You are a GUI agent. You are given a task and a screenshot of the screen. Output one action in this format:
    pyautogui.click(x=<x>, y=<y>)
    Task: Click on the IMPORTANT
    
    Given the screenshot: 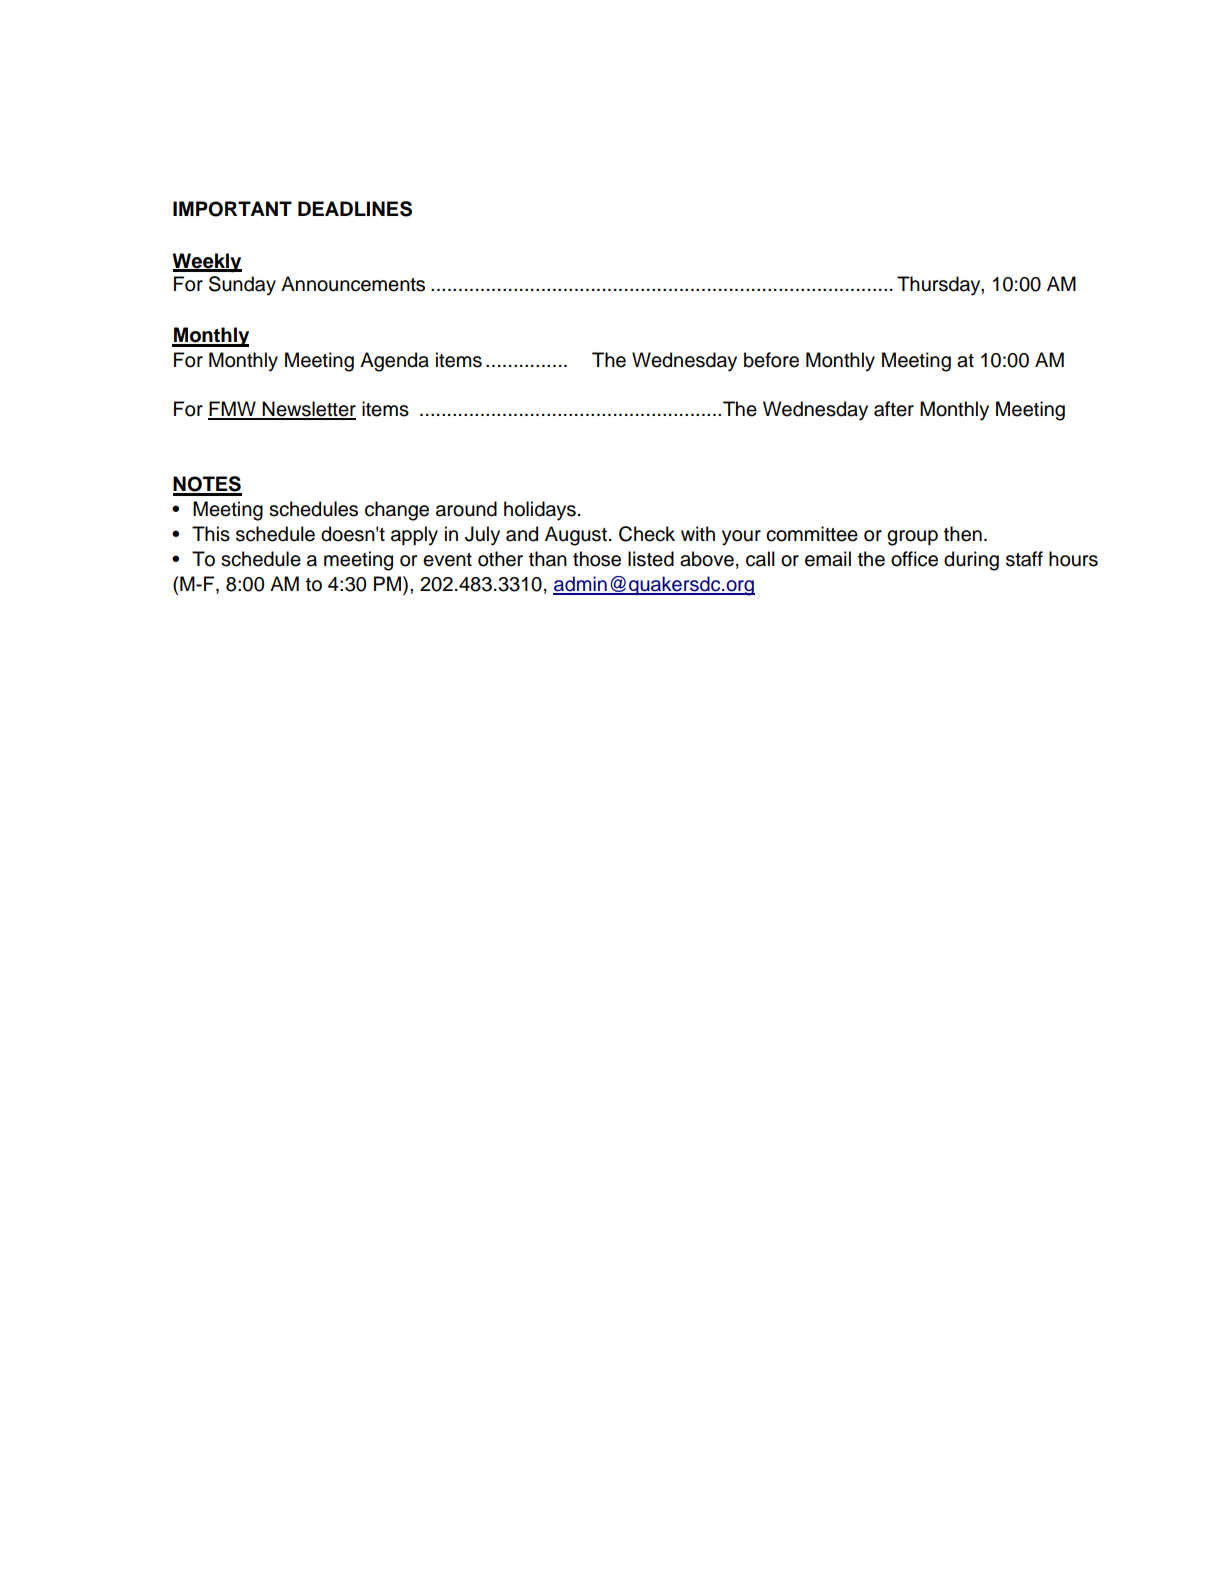 What is the action you would take?
    pyautogui.click(x=232, y=209)
